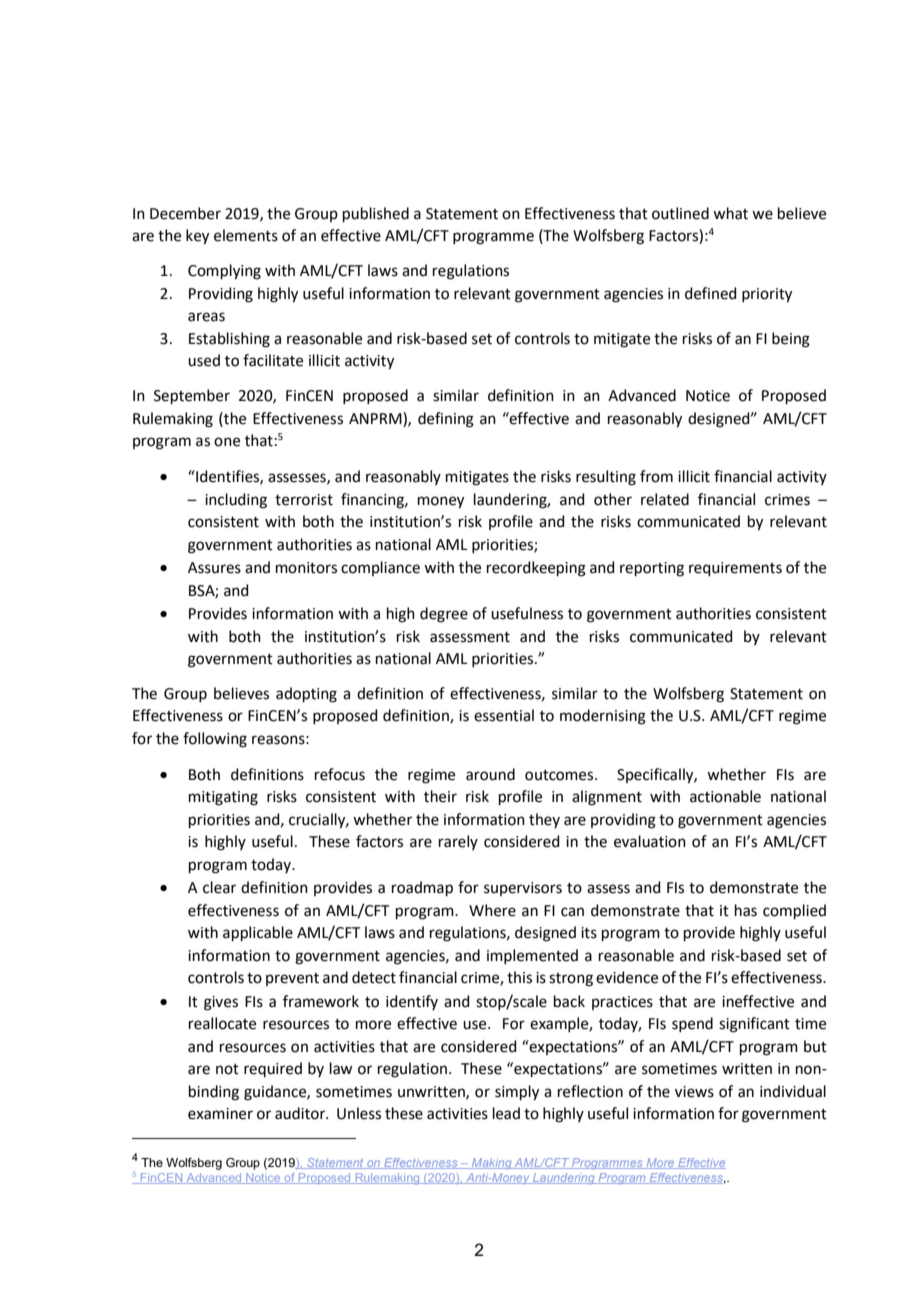 Image resolution: width=924 pixels, height=1308 pixels. Describe the element at coordinates (273, 1069) in the page. I see `required` at that location.
